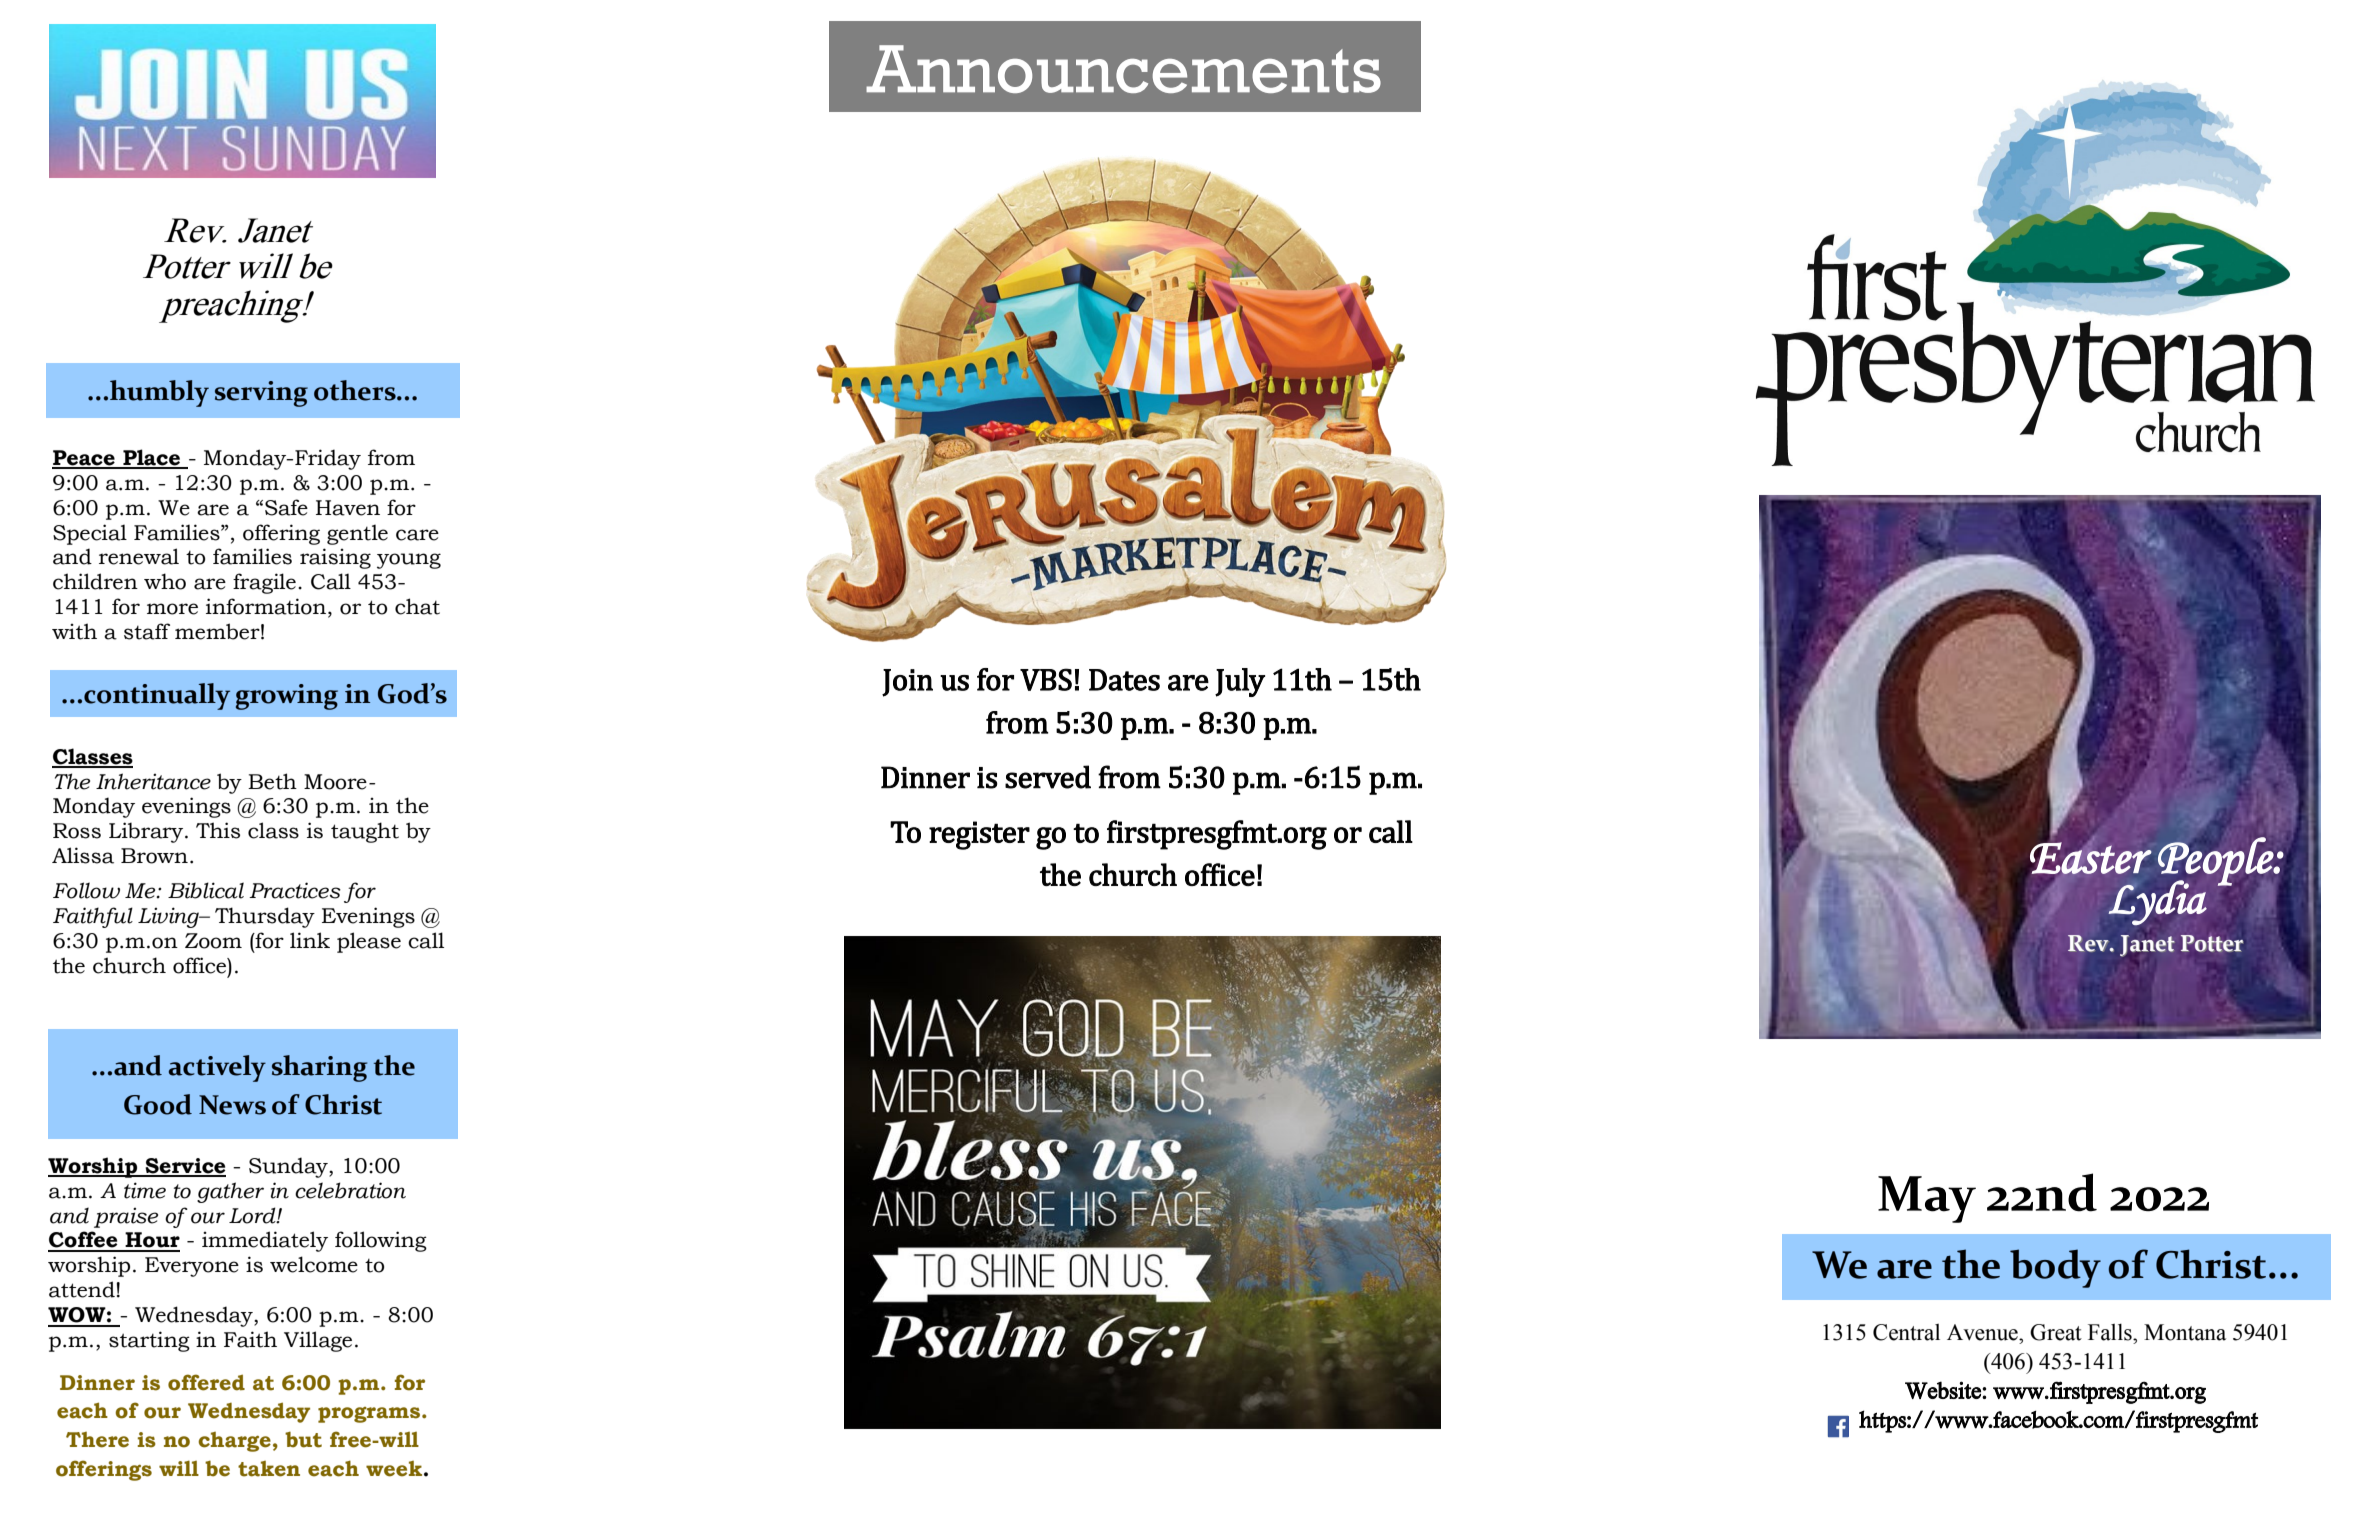  What do you see at coordinates (2216, 862) in the screenshot?
I see `People` at bounding box center [2216, 862].
